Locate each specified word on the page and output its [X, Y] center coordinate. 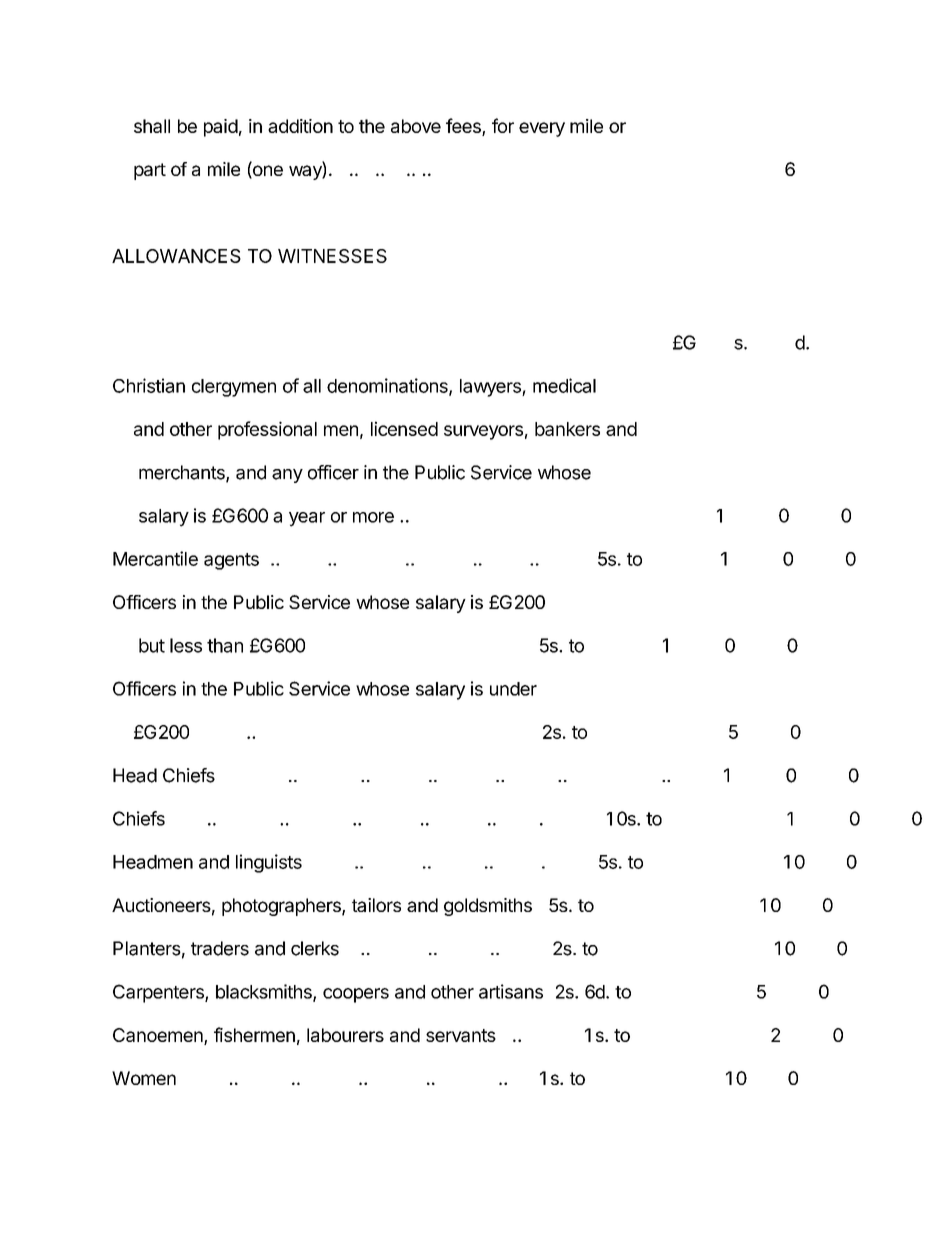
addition [300, 126]
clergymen [234, 388]
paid [221, 128]
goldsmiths [488, 907]
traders [220, 948]
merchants [183, 473]
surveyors [483, 432]
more [373, 517]
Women [144, 1078]
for [503, 125]
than [225, 645]
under [513, 689]
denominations [388, 386]
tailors [376, 905]
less [186, 645]
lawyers [491, 388]
